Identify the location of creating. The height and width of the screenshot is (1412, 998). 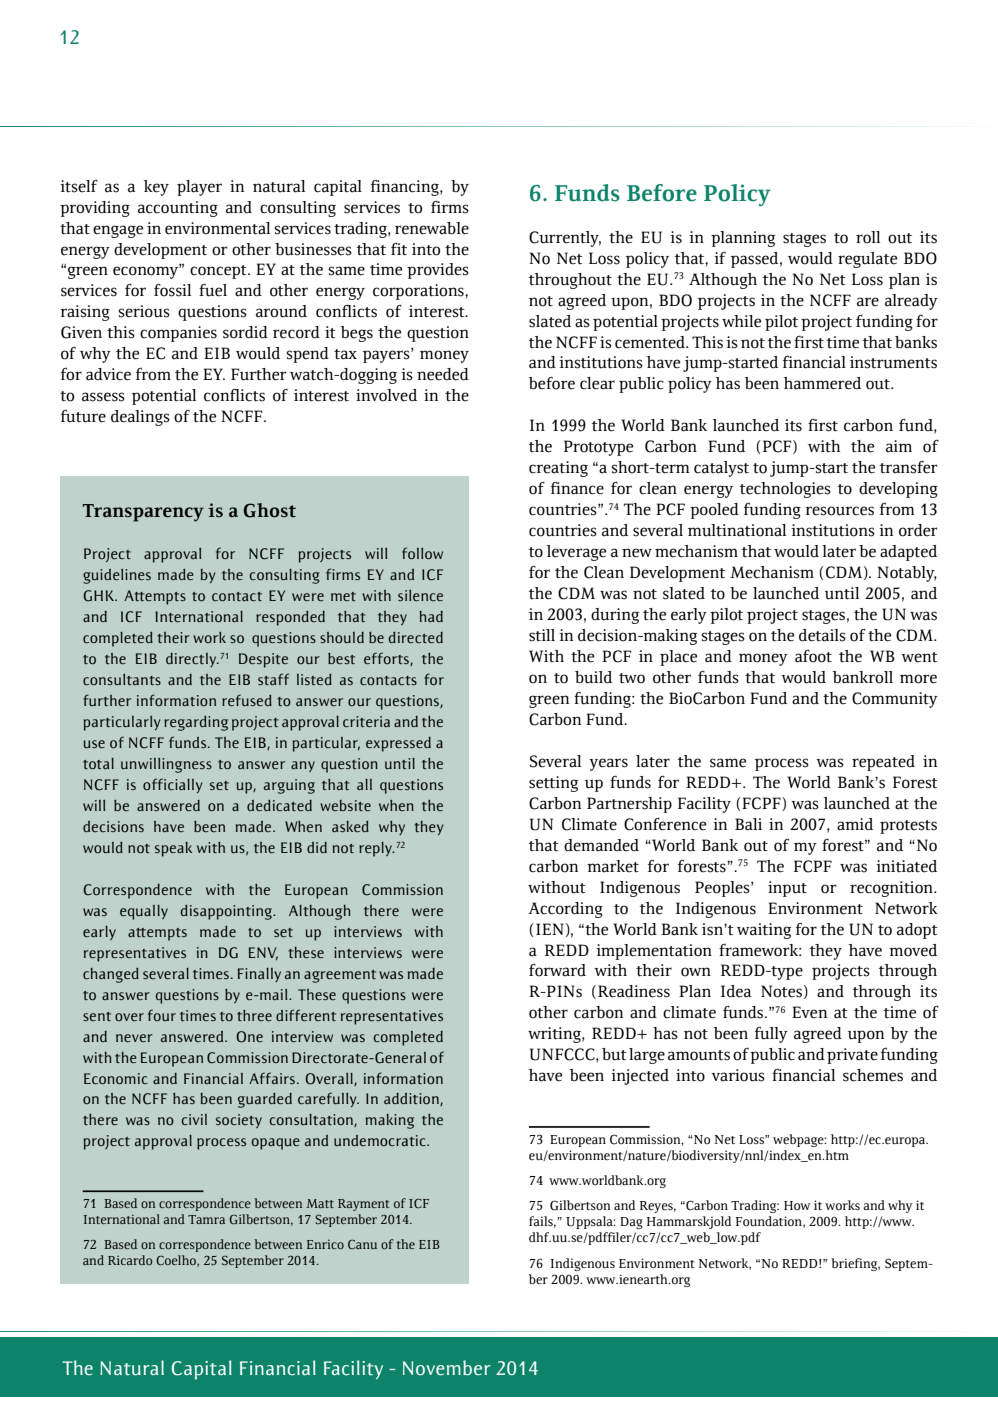
(558, 469).
